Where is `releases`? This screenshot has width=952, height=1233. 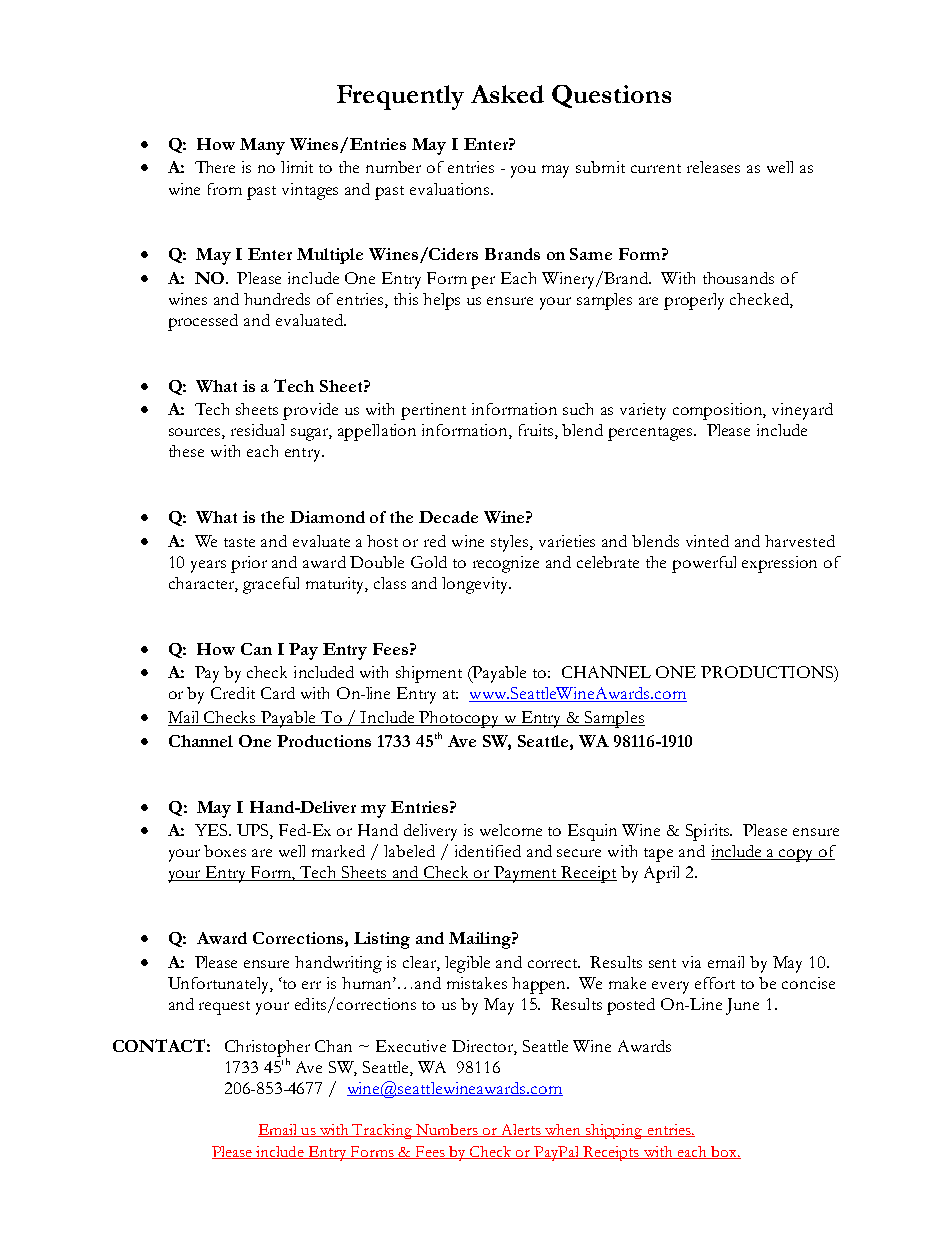
releases is located at coordinates (713, 167).
